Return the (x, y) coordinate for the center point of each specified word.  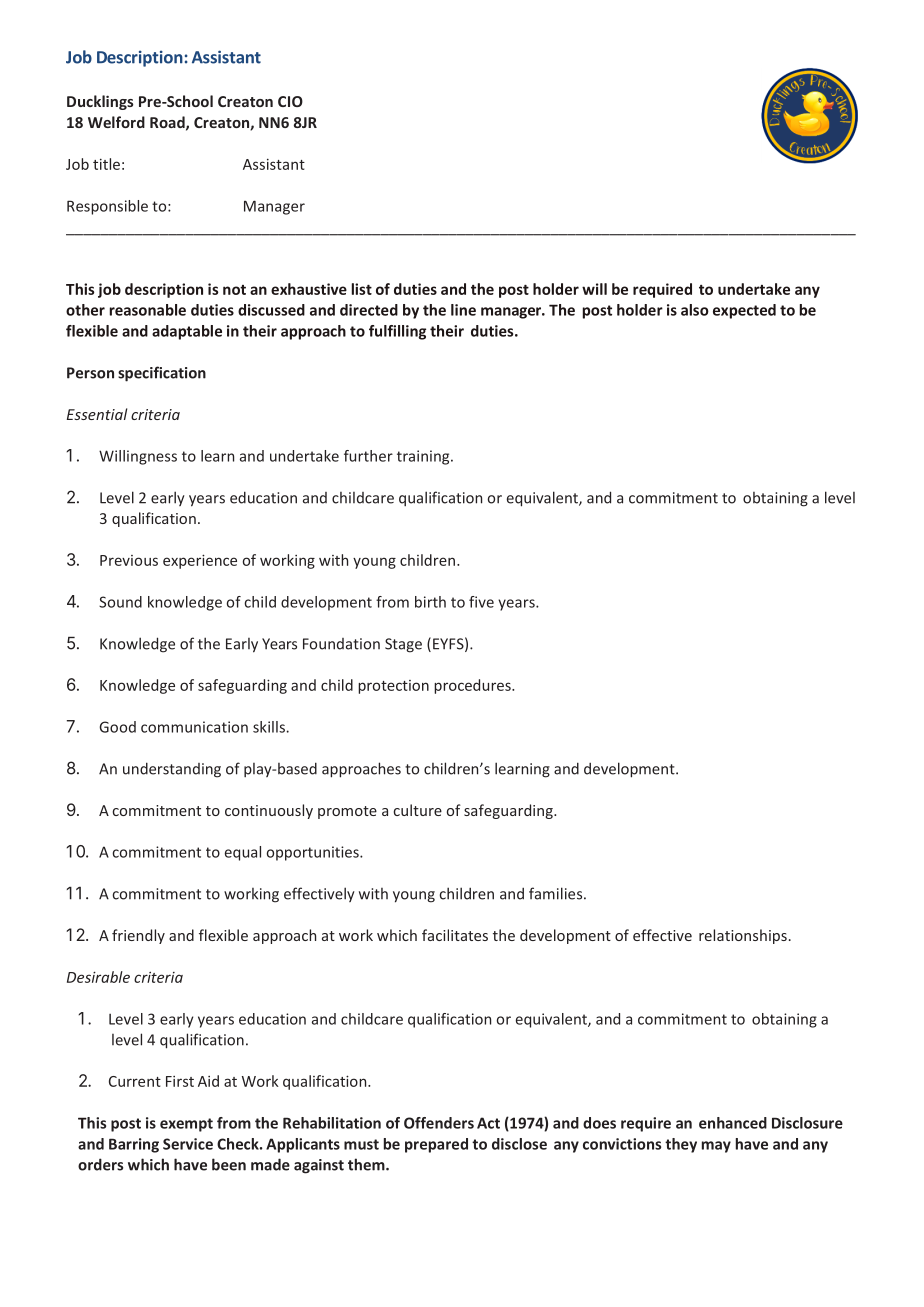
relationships (743, 936)
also (695, 310)
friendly (138, 936)
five (481, 602)
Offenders (439, 1123)
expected (744, 311)
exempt (186, 1125)
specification (162, 374)
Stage (403, 645)
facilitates (455, 935)
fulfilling (397, 332)
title (106, 164)
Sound (120, 602)
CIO (290, 101)
